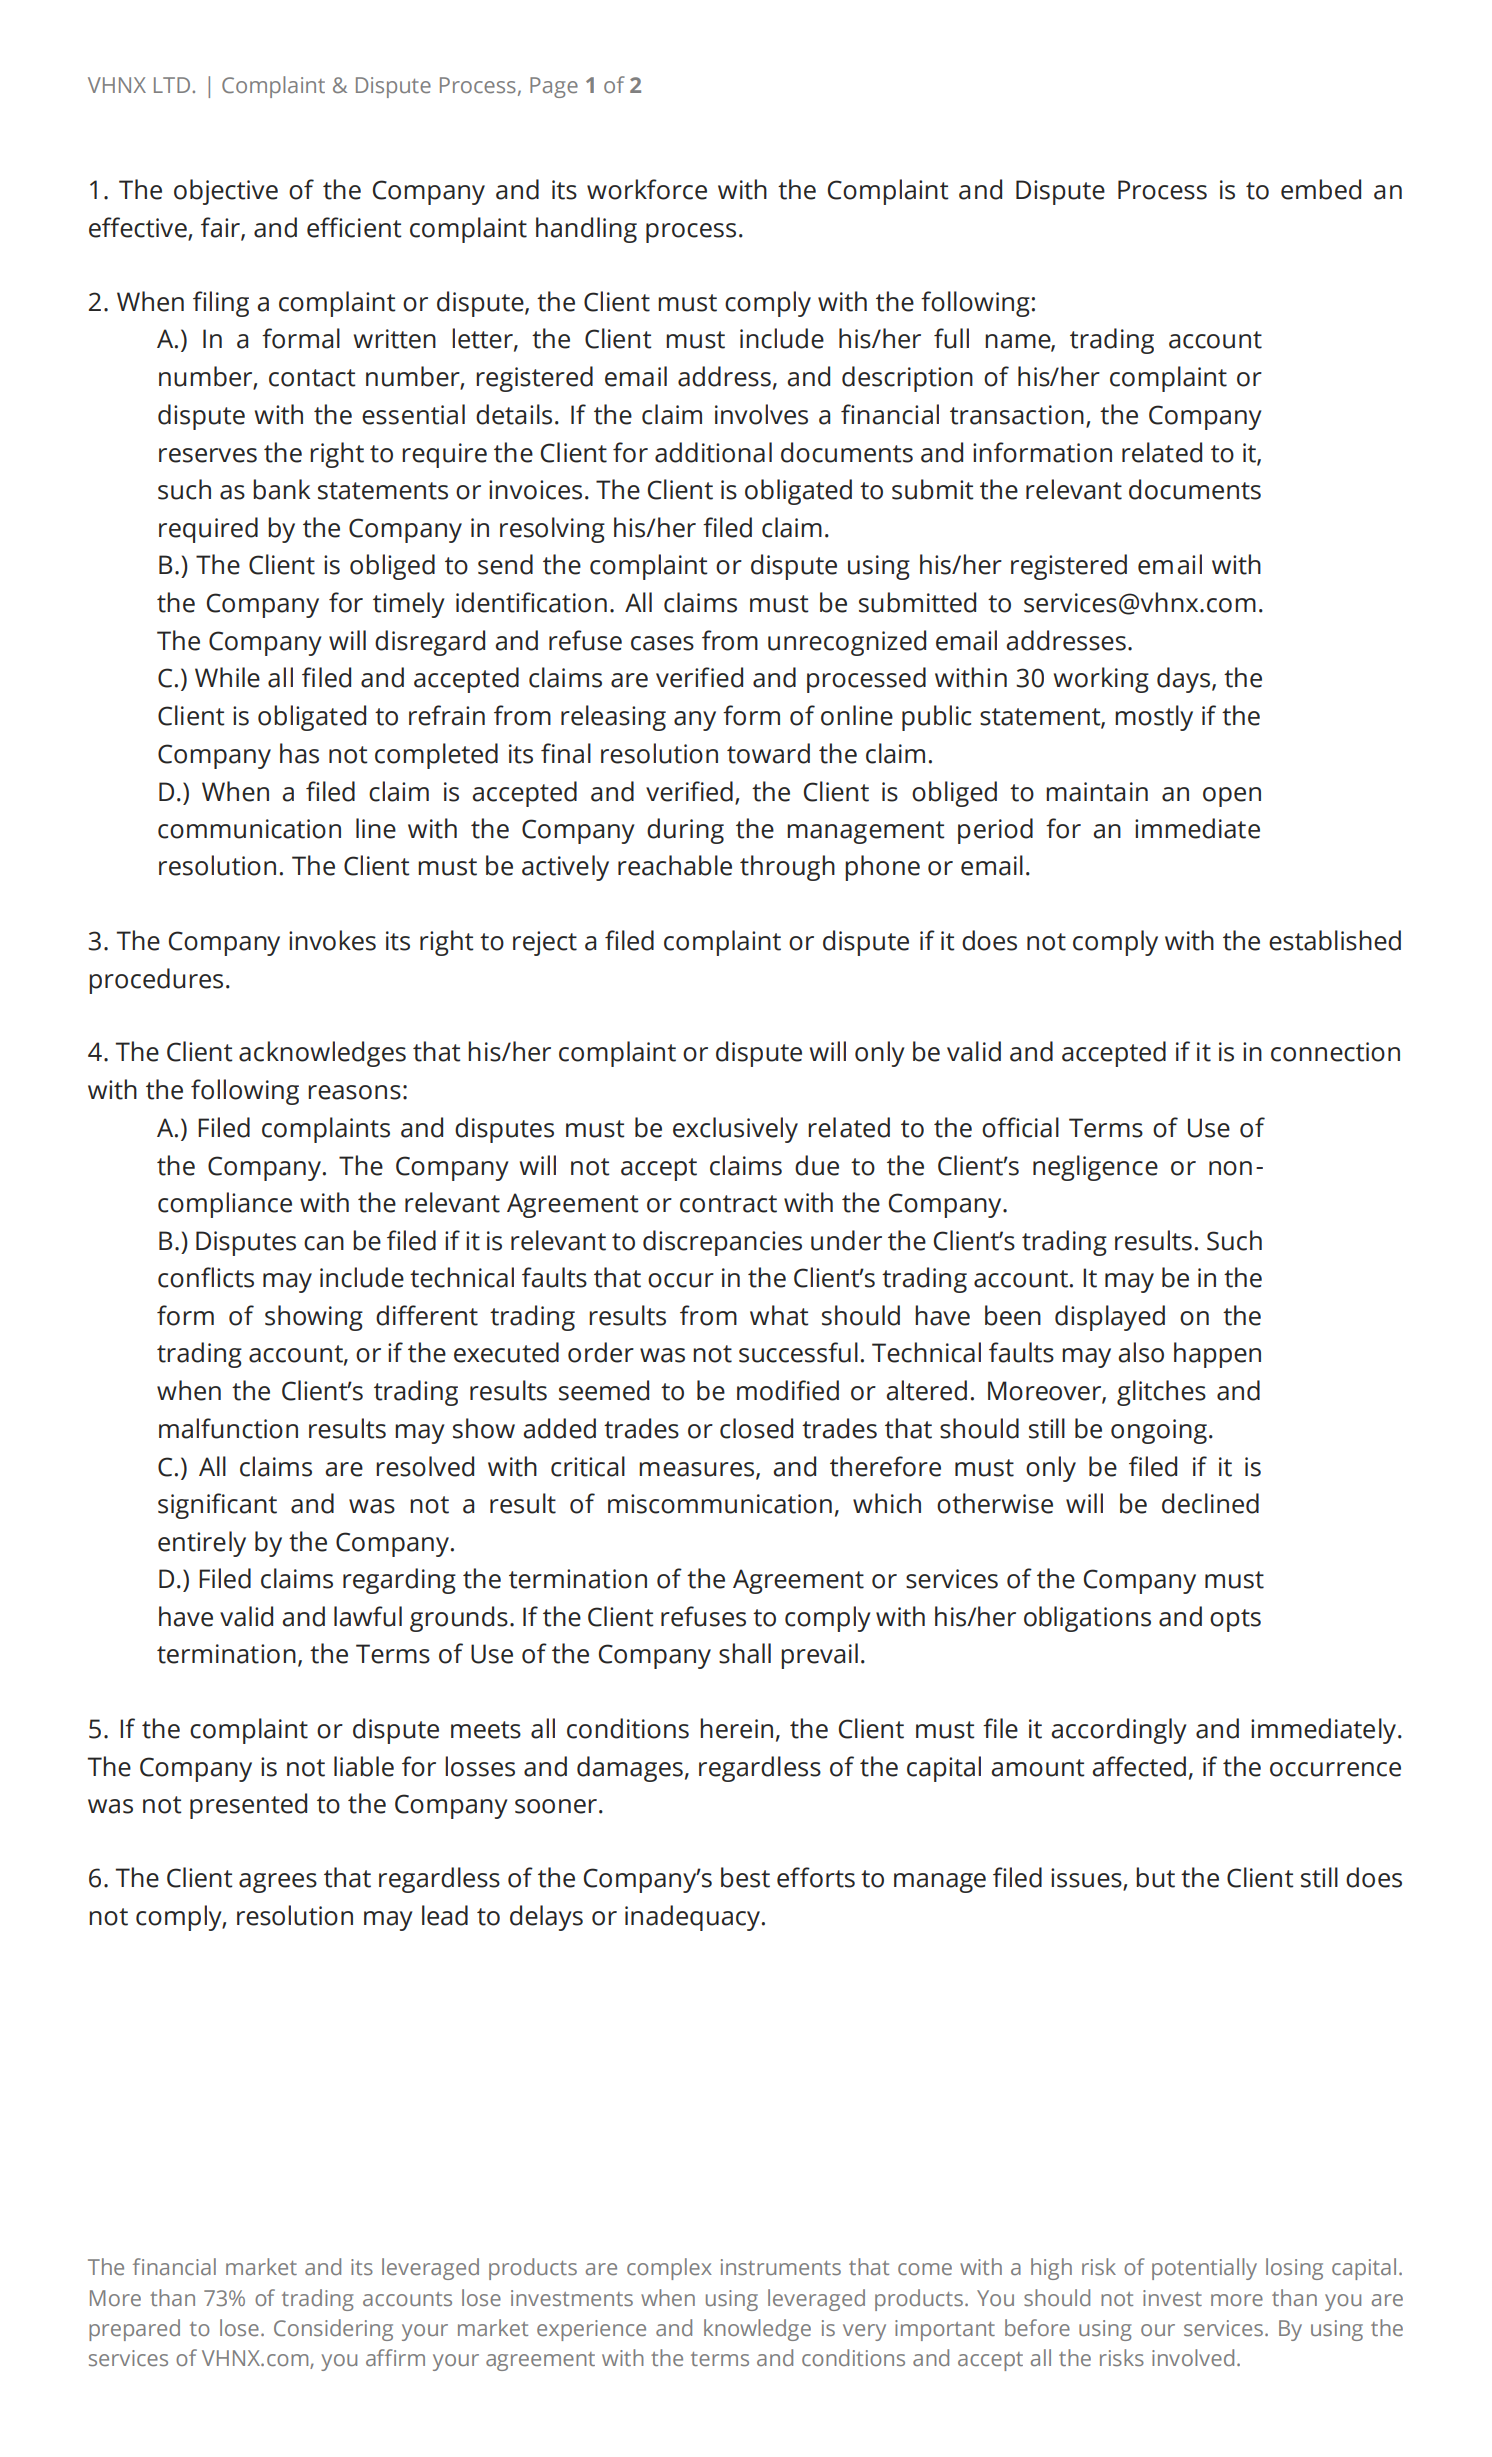 The width and height of the screenshot is (1492, 2457). Describe the element at coordinates (728, 1204) in the screenshot. I see `contract` at that location.
